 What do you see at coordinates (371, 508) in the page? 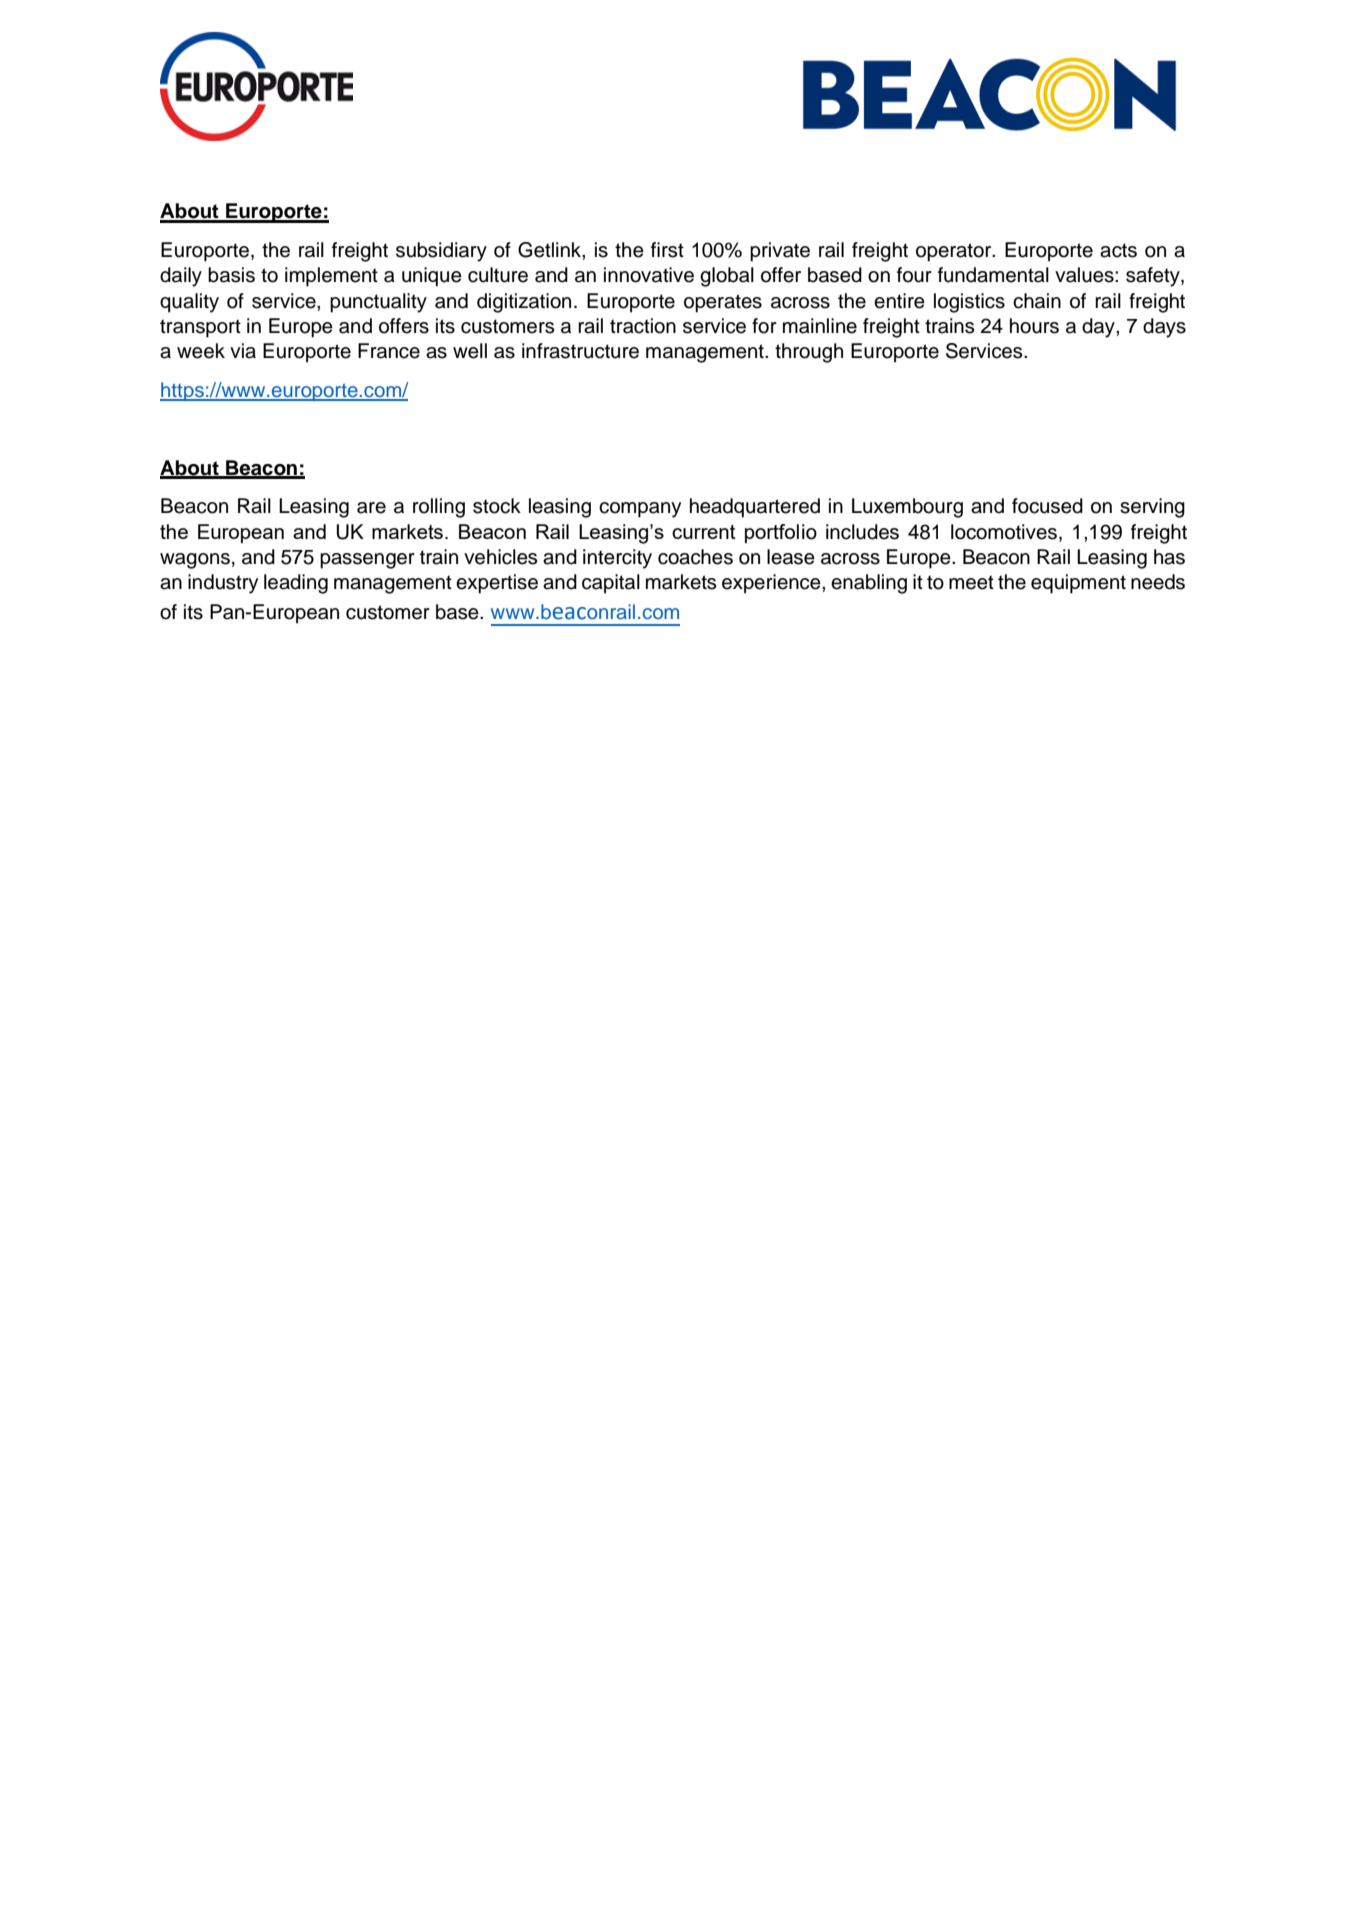
I see `are` at bounding box center [371, 508].
